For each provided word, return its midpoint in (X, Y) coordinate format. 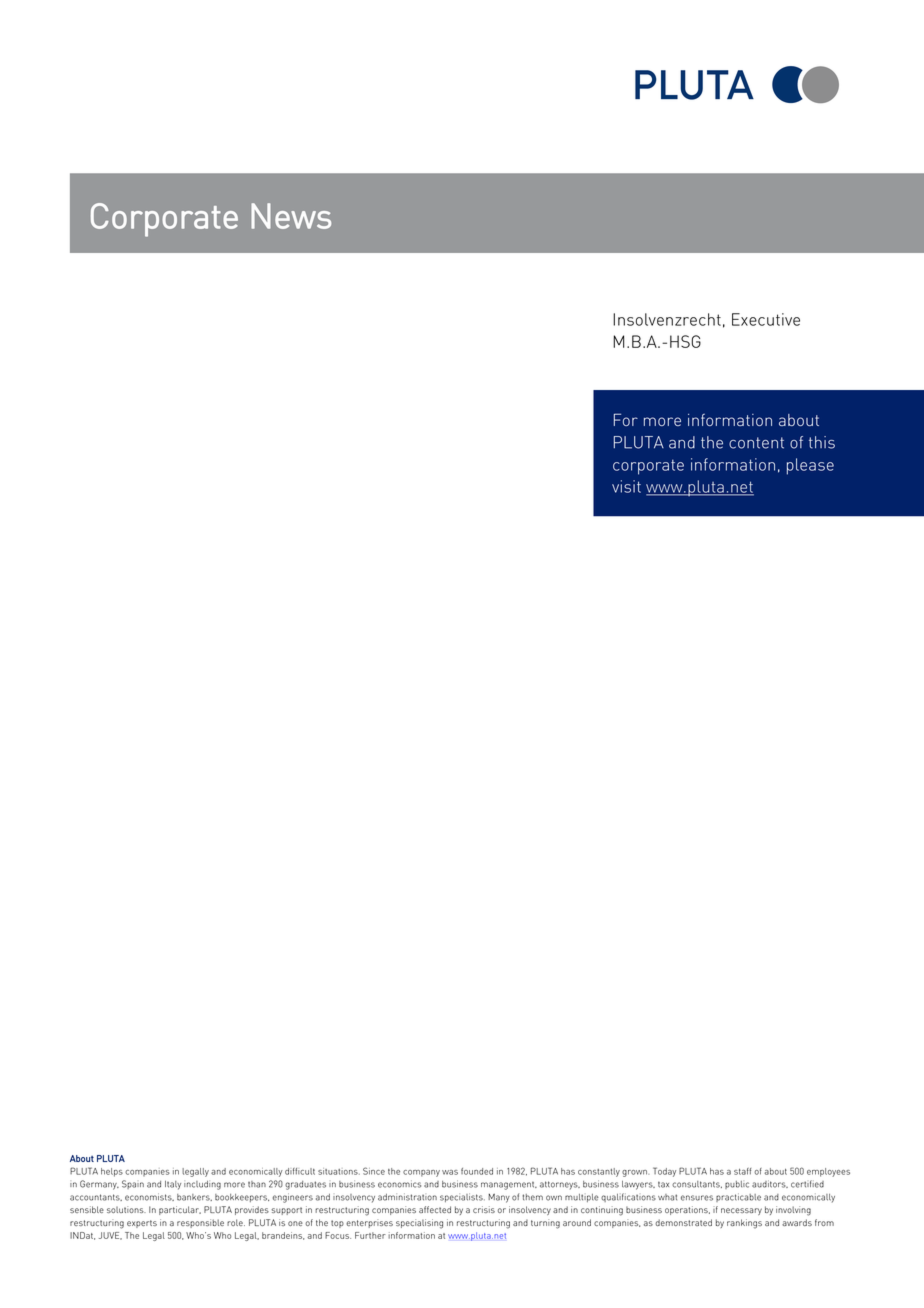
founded (477, 1171)
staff (742, 1171)
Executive (766, 319)
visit (626, 486)
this (822, 442)
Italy (173, 1185)
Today (664, 1172)
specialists (462, 1197)
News (291, 216)
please (810, 466)
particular (180, 1210)
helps (112, 1172)
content (756, 443)
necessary (741, 1211)
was (450, 1172)
